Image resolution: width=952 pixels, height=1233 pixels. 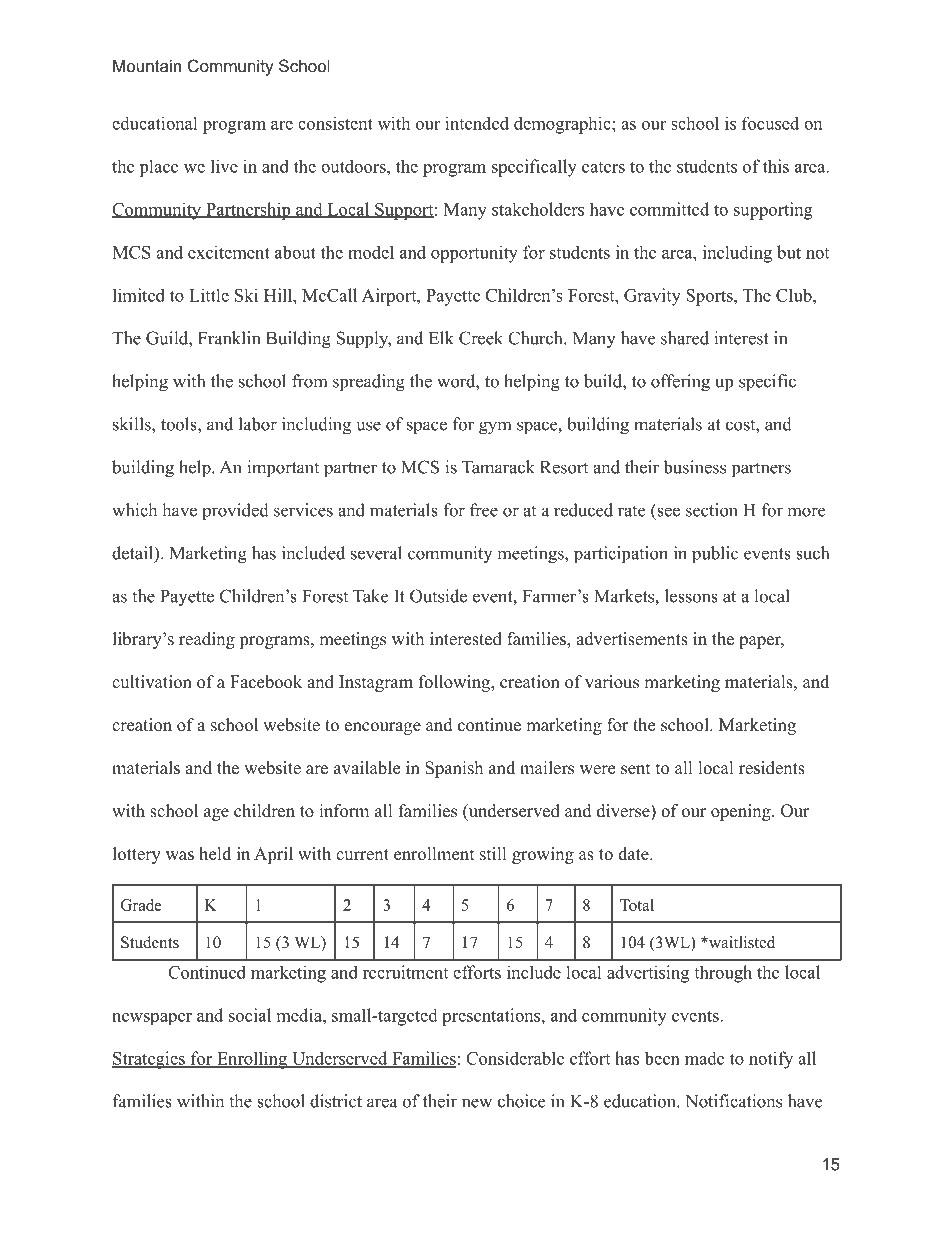 I want to click on Outside, so click(x=438, y=596).
